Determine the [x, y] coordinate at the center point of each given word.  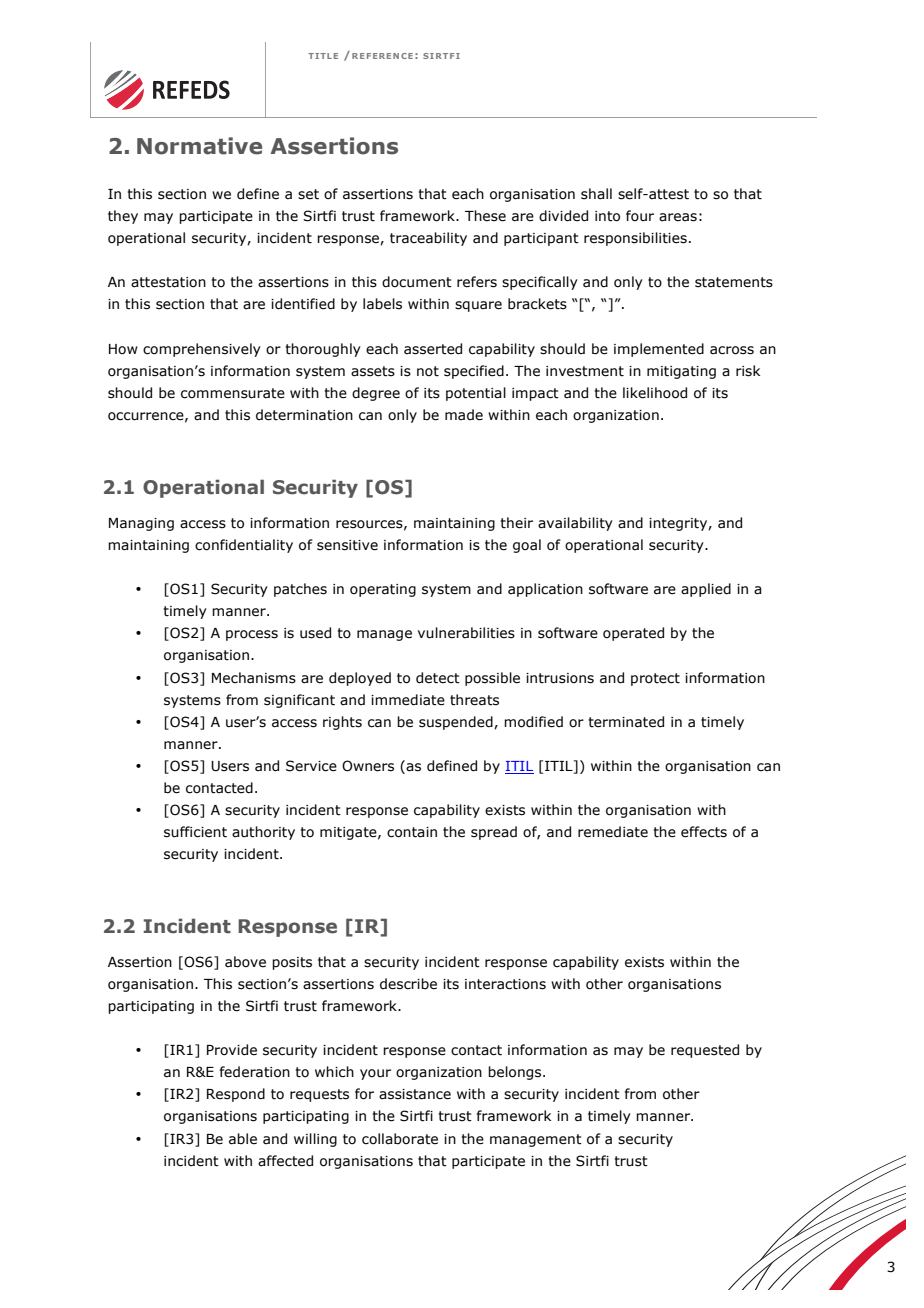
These [485, 216]
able [243, 1139]
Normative [199, 146]
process [252, 635]
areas [678, 217]
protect [655, 679]
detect [438, 678]
